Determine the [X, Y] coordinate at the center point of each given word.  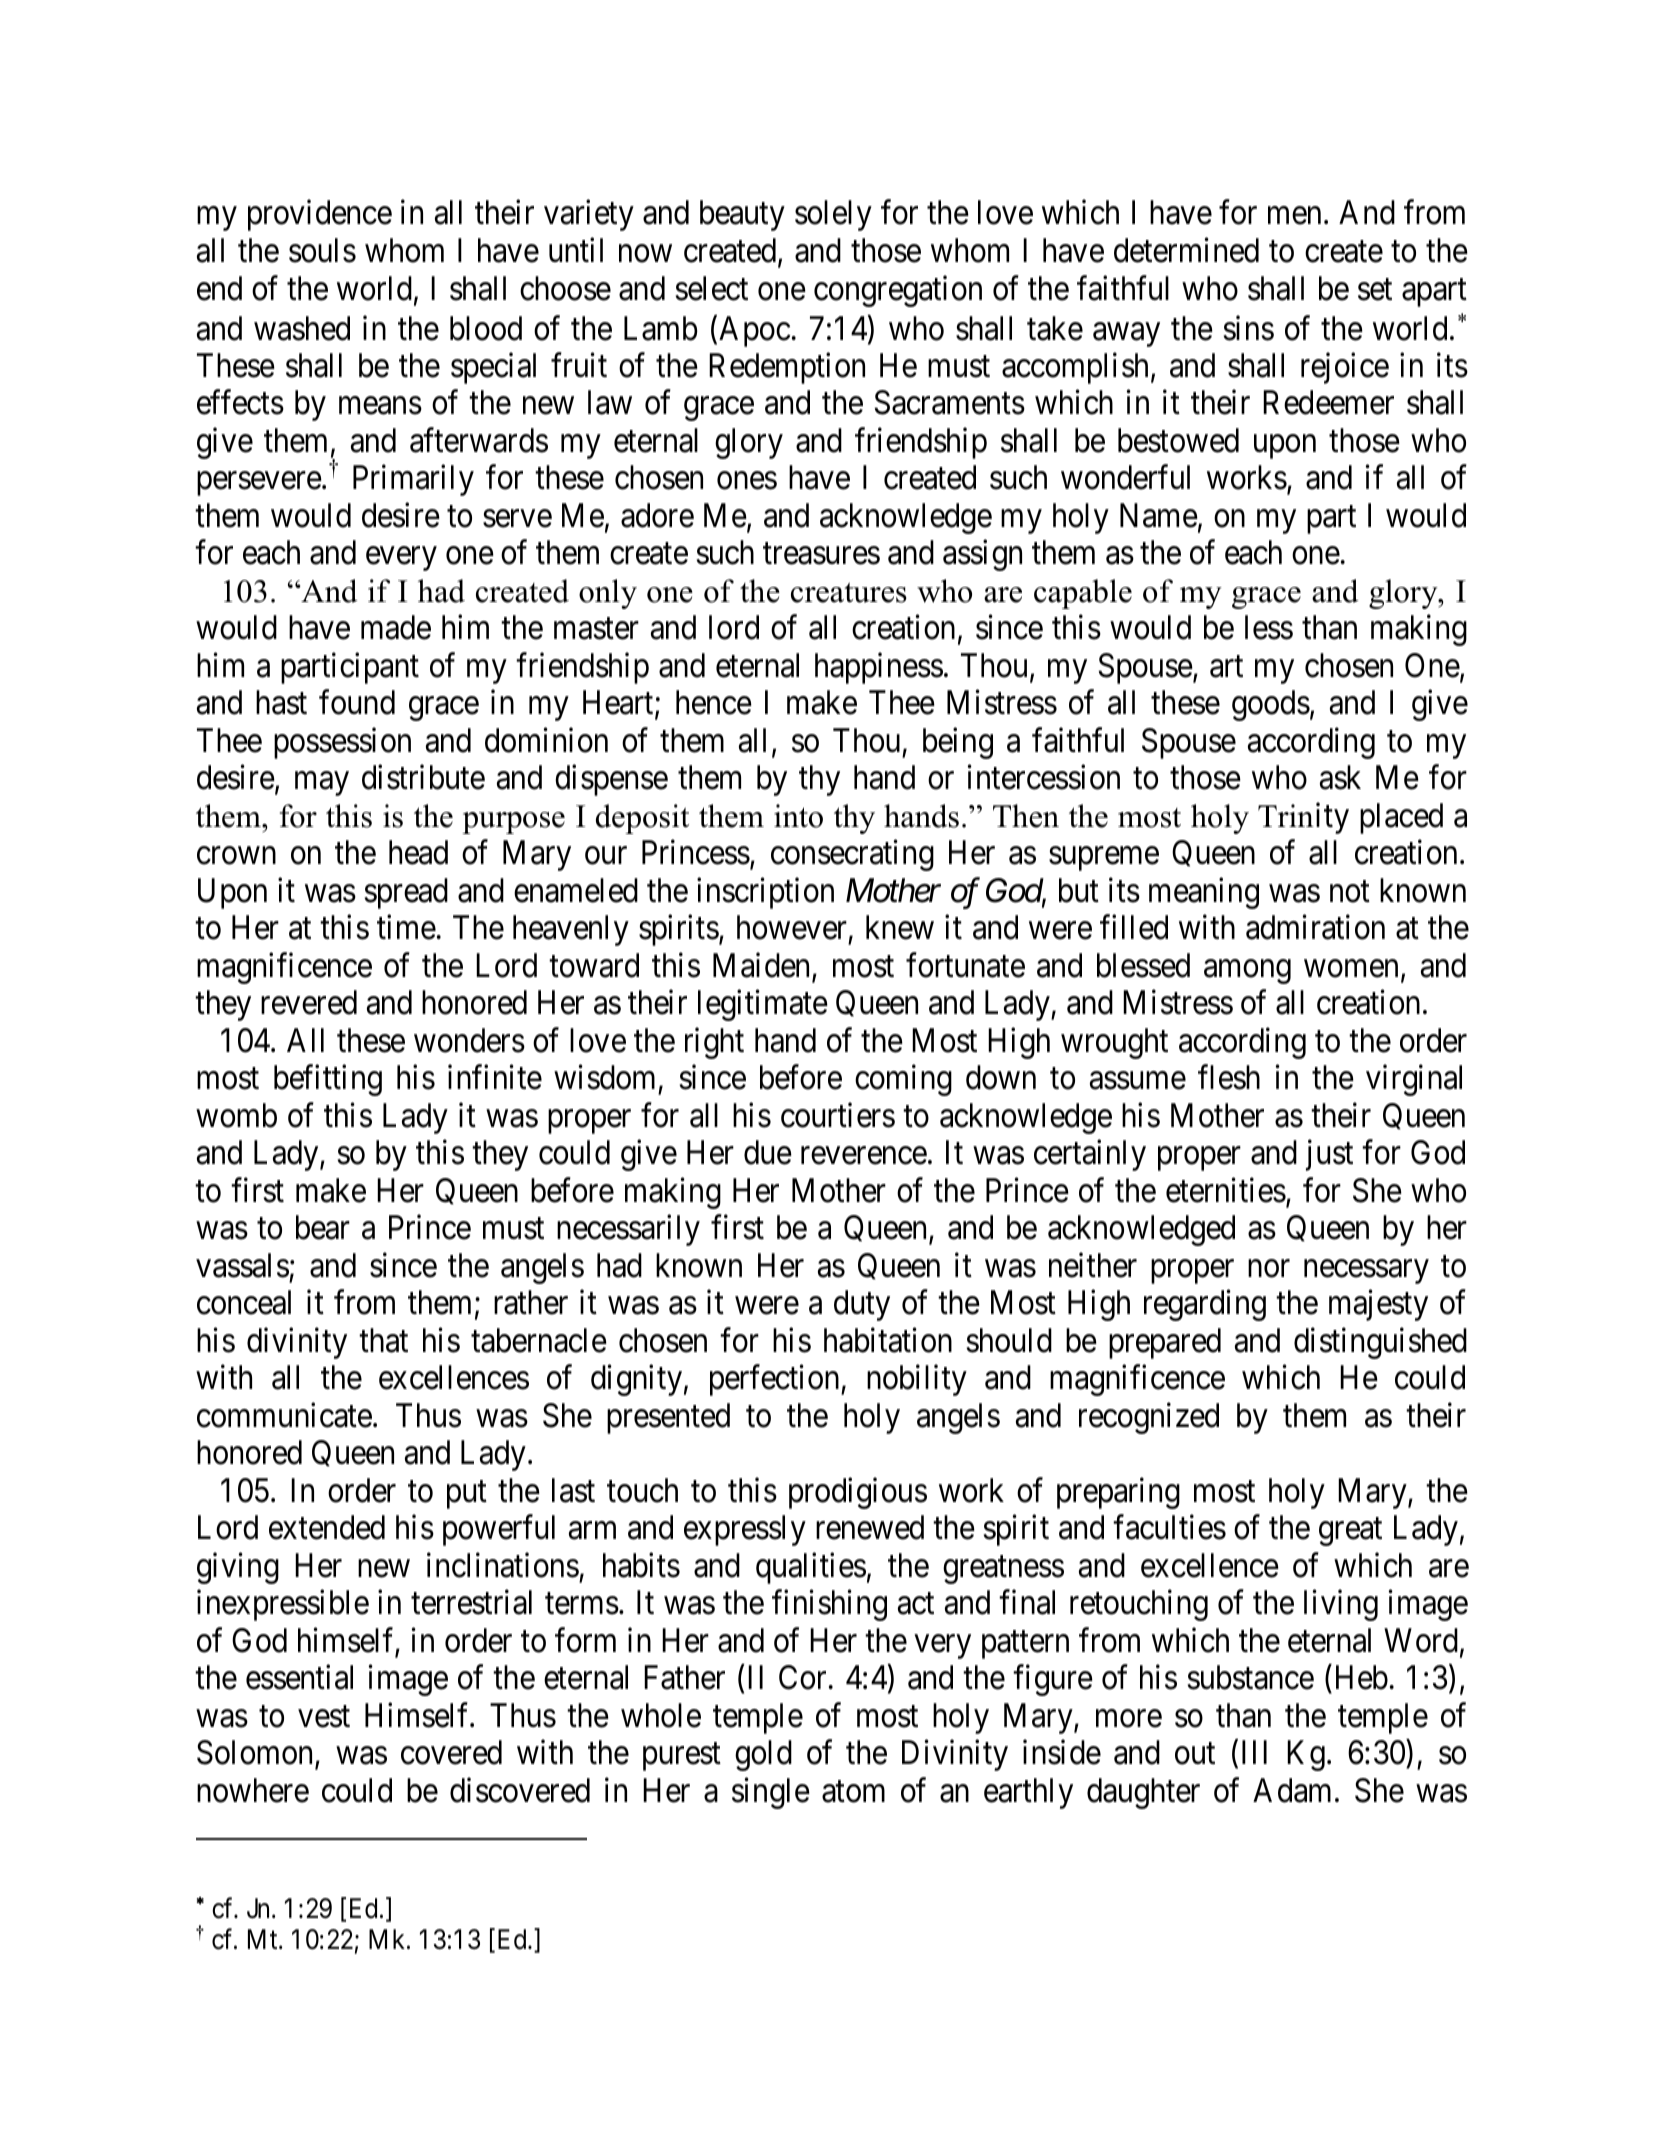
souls [322, 250]
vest [324, 1717]
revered [309, 1002]
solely [833, 215]
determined [1186, 250]
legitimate [763, 1005]
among [1247, 972]
